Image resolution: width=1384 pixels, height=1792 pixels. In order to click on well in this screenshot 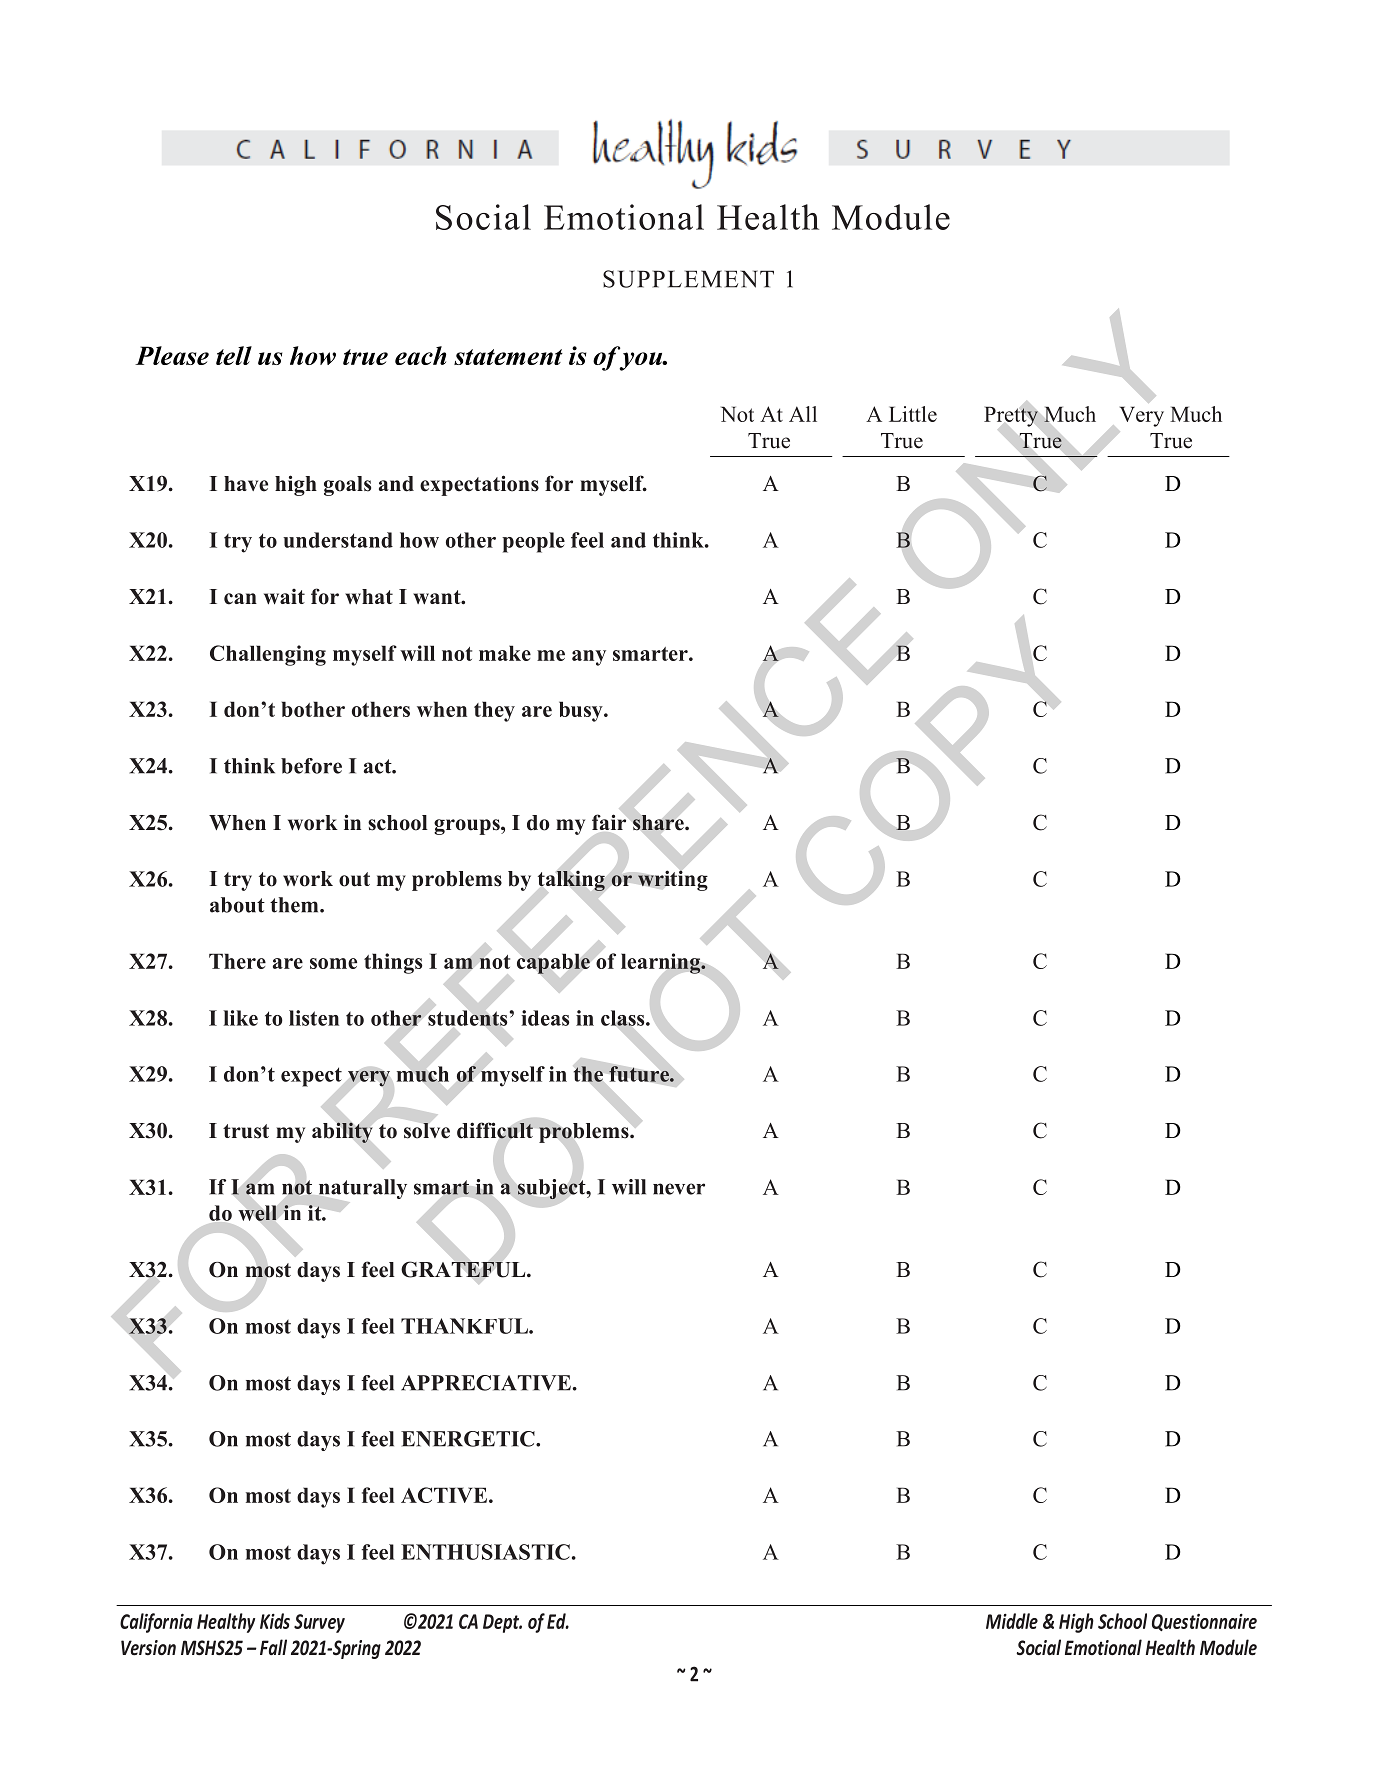, I will do `click(257, 1213)`.
